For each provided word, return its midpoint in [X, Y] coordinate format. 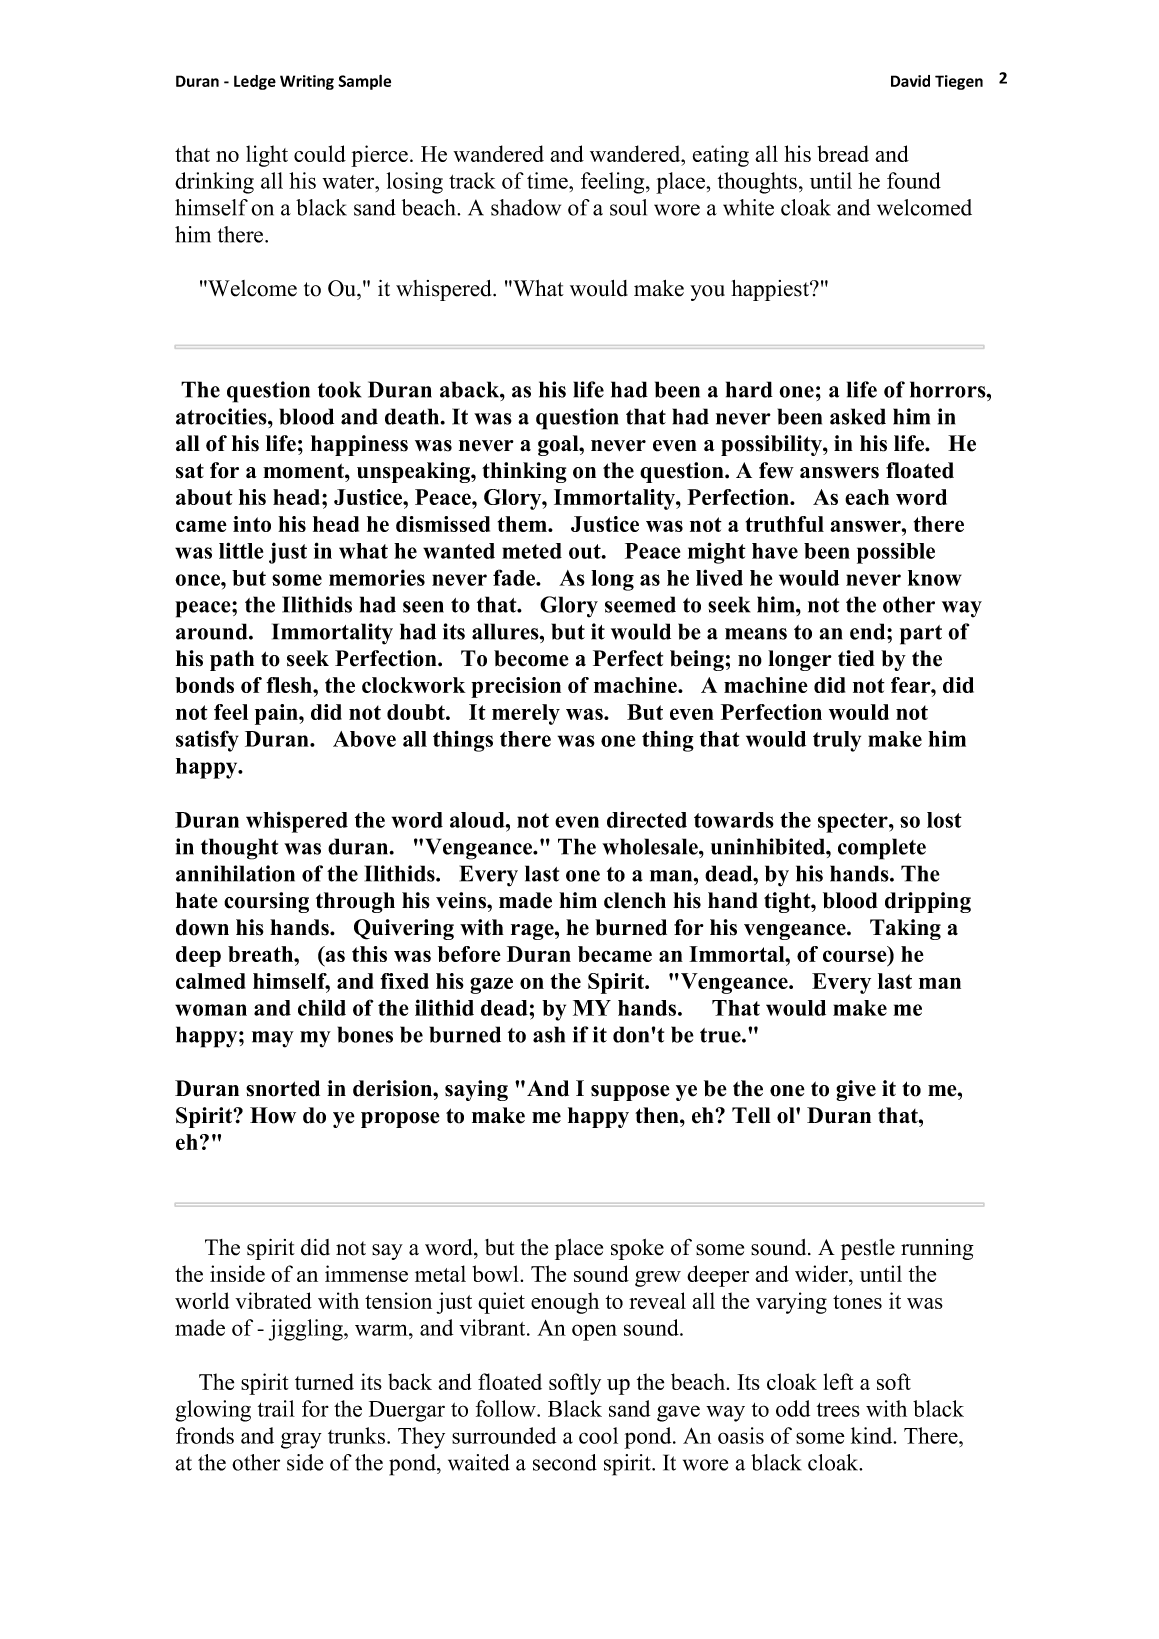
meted [532, 551]
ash [549, 1034]
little [241, 550]
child [322, 1007]
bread [843, 153]
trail [276, 1408]
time [548, 180]
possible [896, 553]
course [856, 957]
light [267, 156]
